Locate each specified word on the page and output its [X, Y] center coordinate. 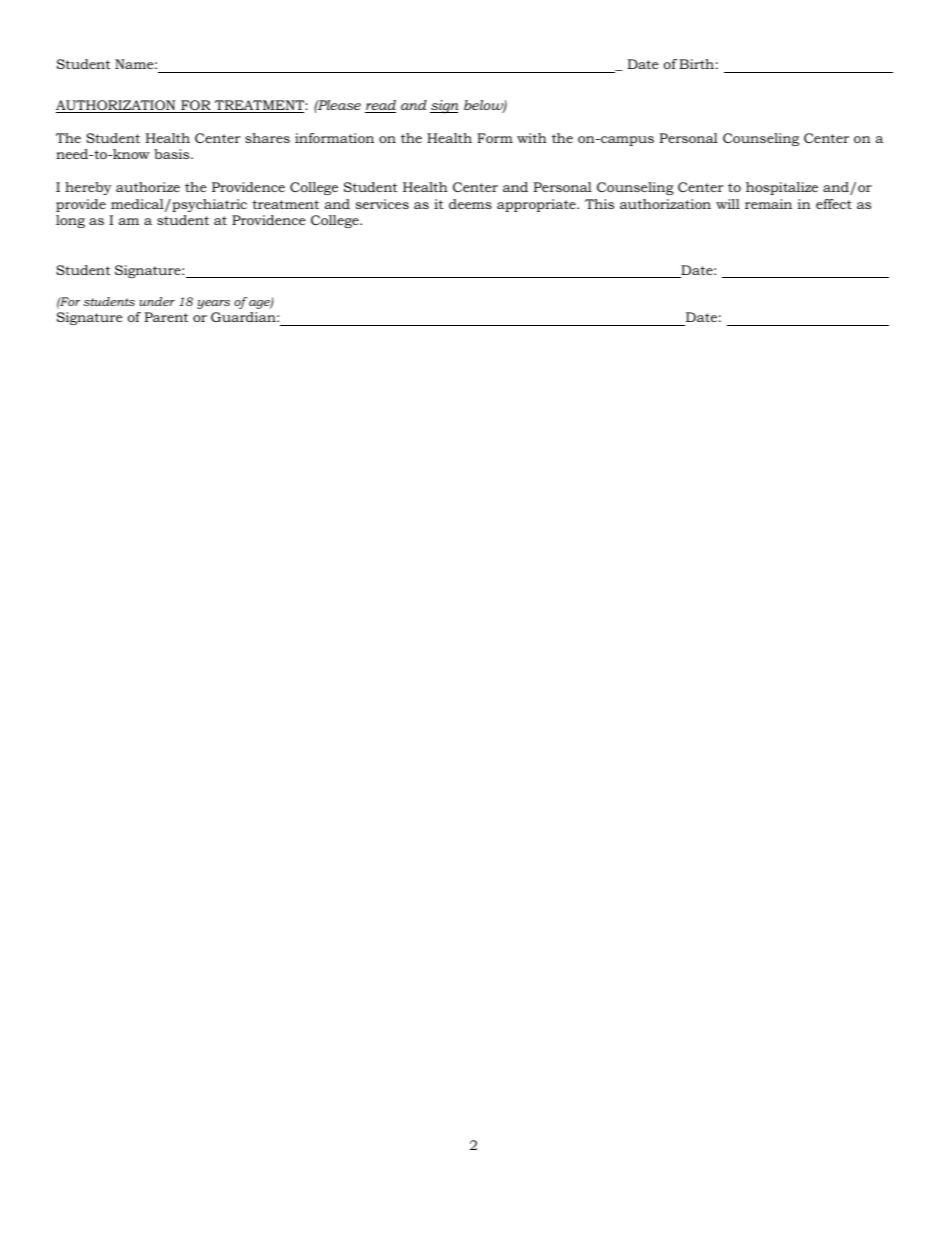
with [532, 138]
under [157, 301]
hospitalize [782, 188]
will [728, 204]
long [70, 221]
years [213, 304]
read [380, 106]
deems [470, 204]
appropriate [537, 205]
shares [267, 138]
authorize [148, 187]
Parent [166, 317]
